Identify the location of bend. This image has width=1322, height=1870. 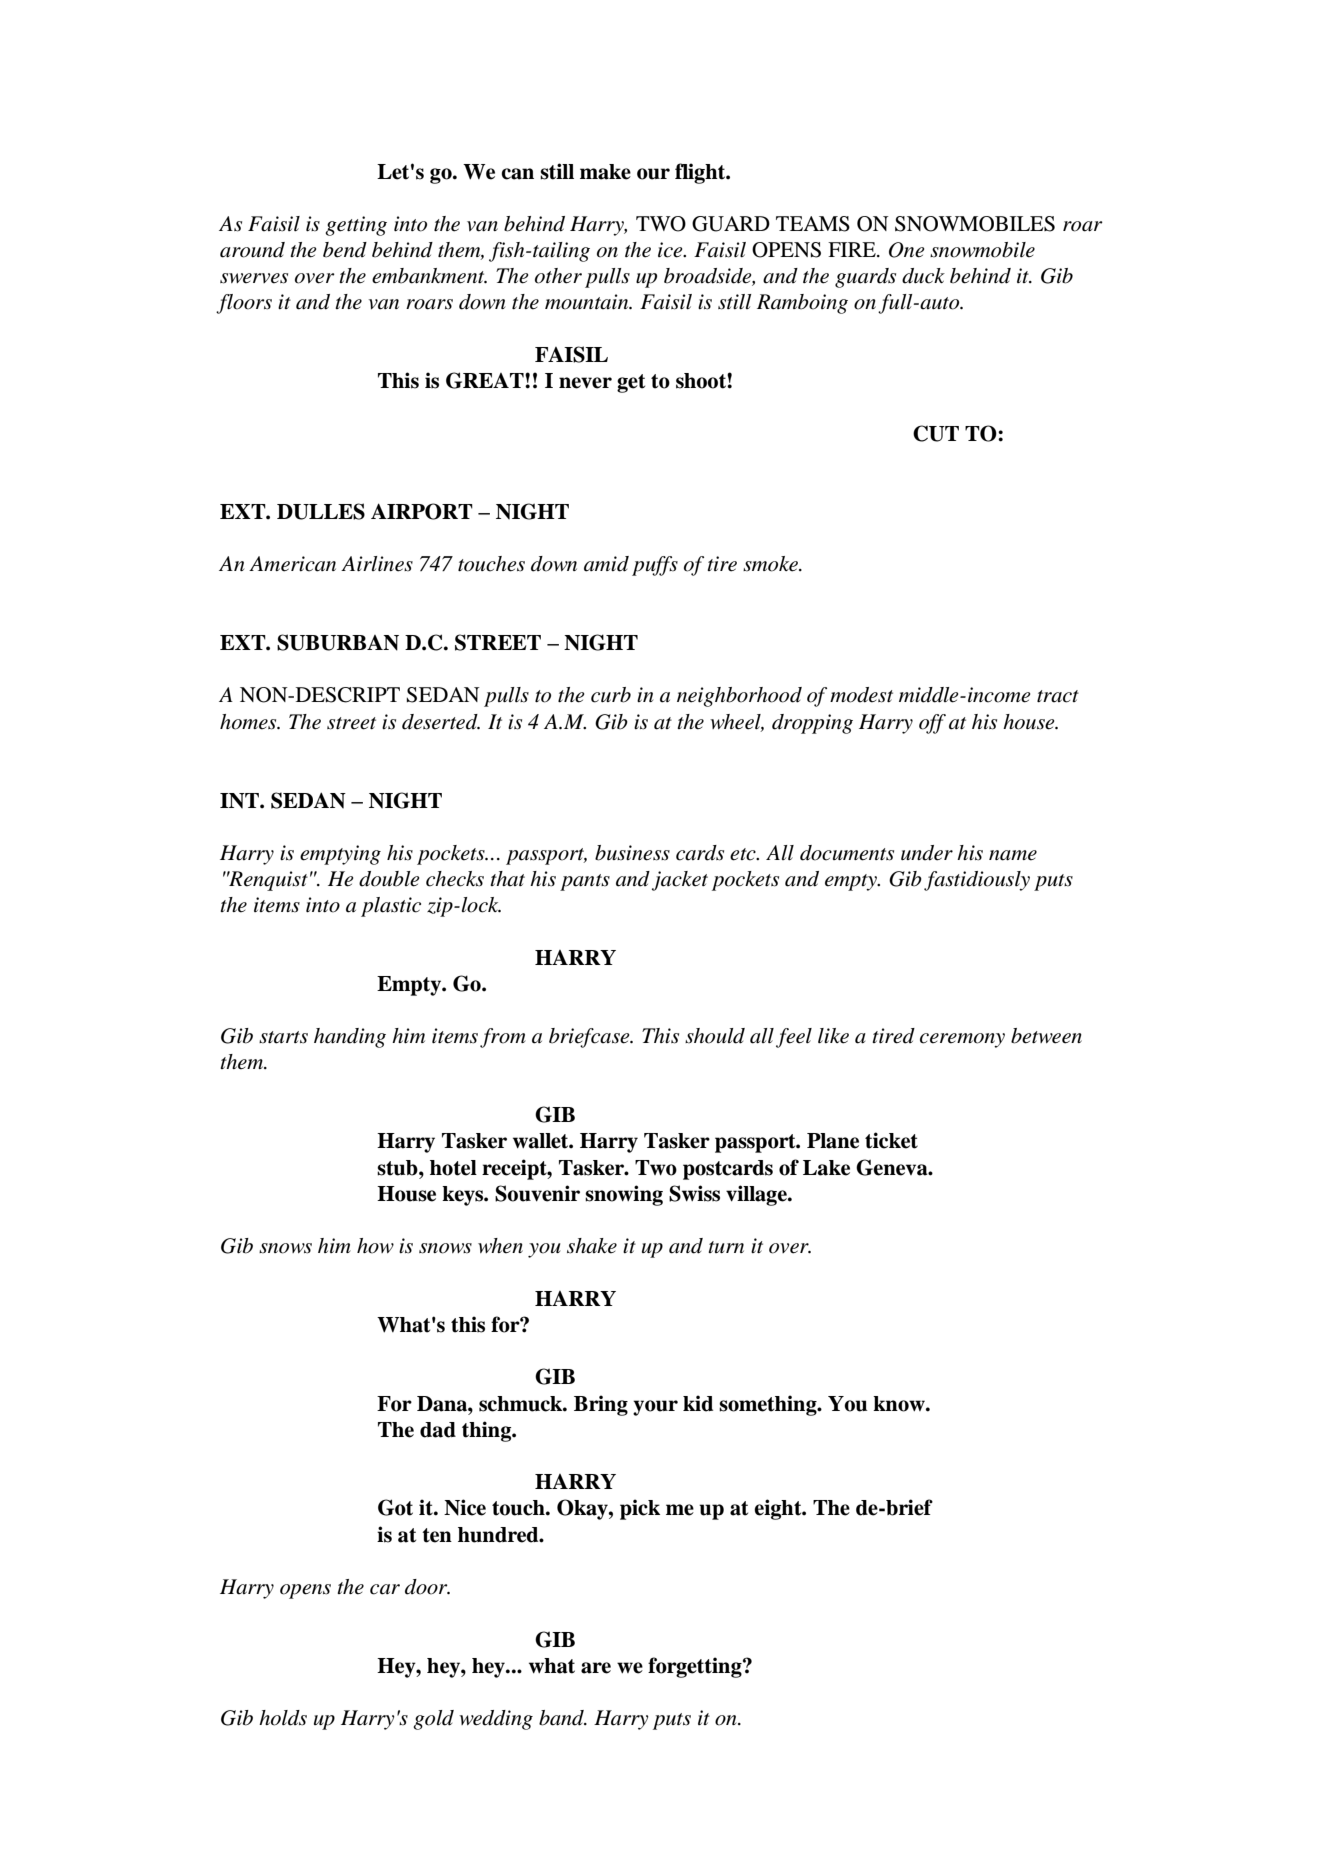
(345, 250).
